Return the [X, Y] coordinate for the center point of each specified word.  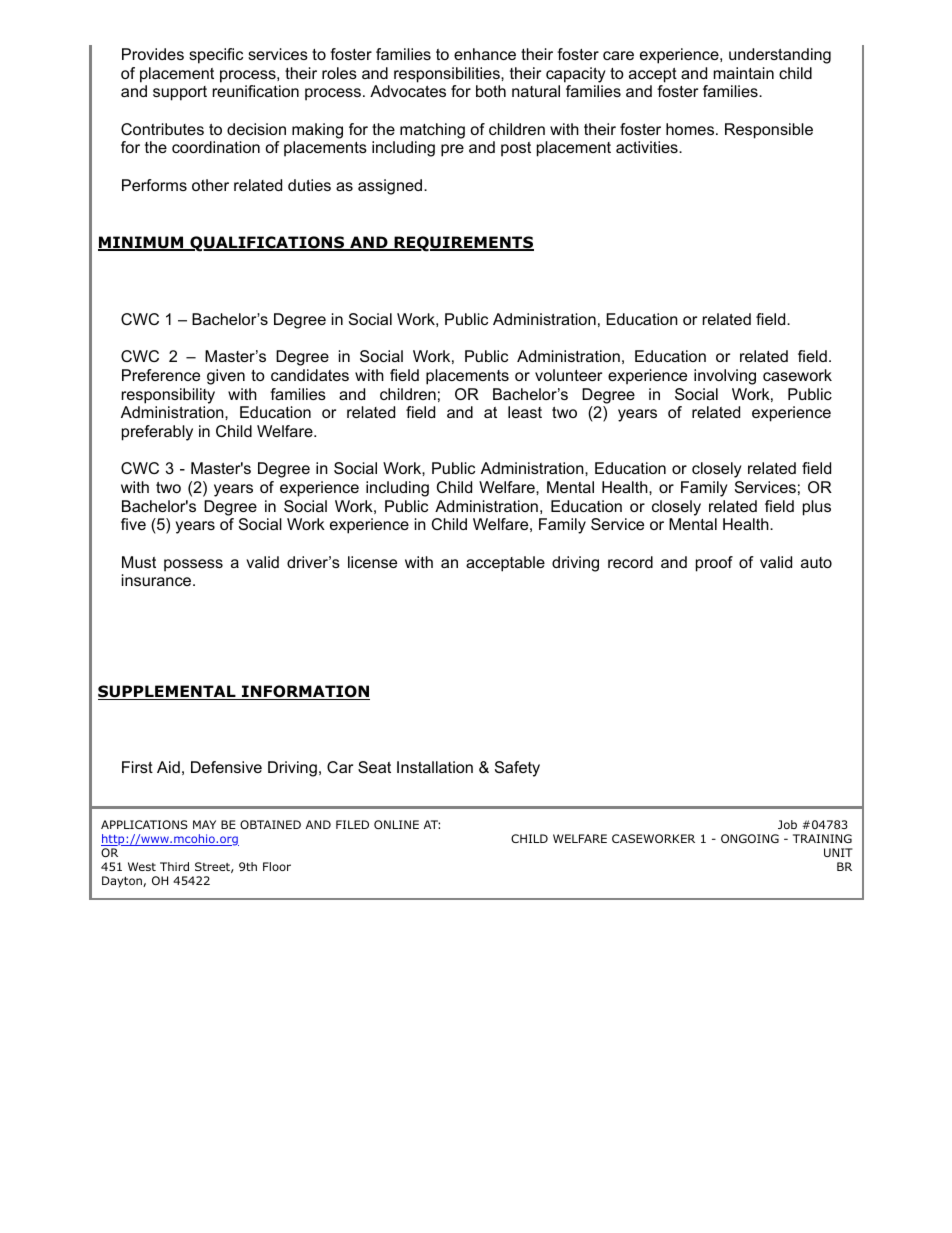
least [525, 412]
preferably [157, 433]
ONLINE [396, 824]
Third [174, 866]
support [180, 93]
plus [817, 508]
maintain [744, 73]
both [491, 91]
